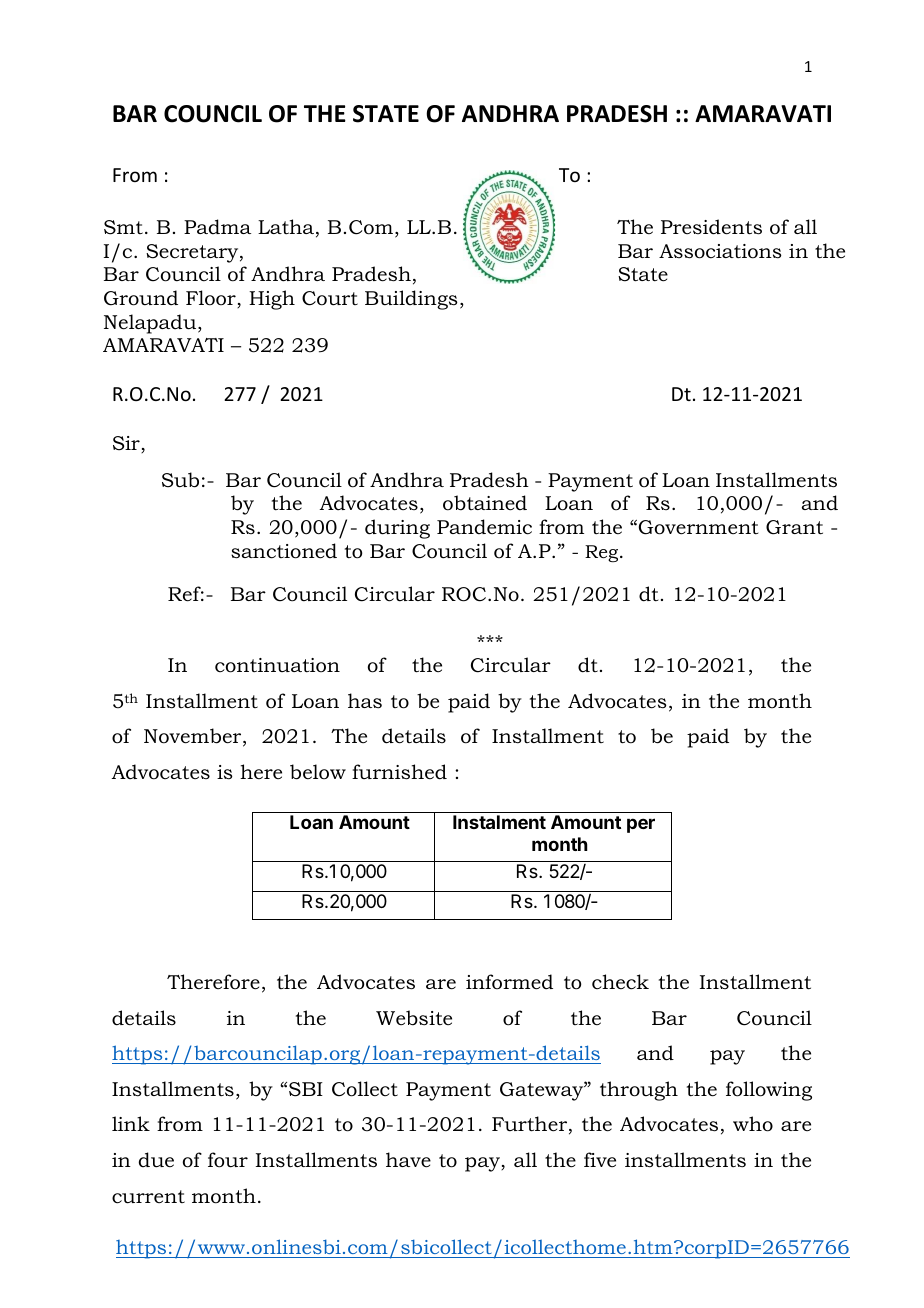 The width and height of the screenshot is (924, 1308). Describe the element at coordinates (720, 251) in the screenshot. I see `Associations` at that location.
